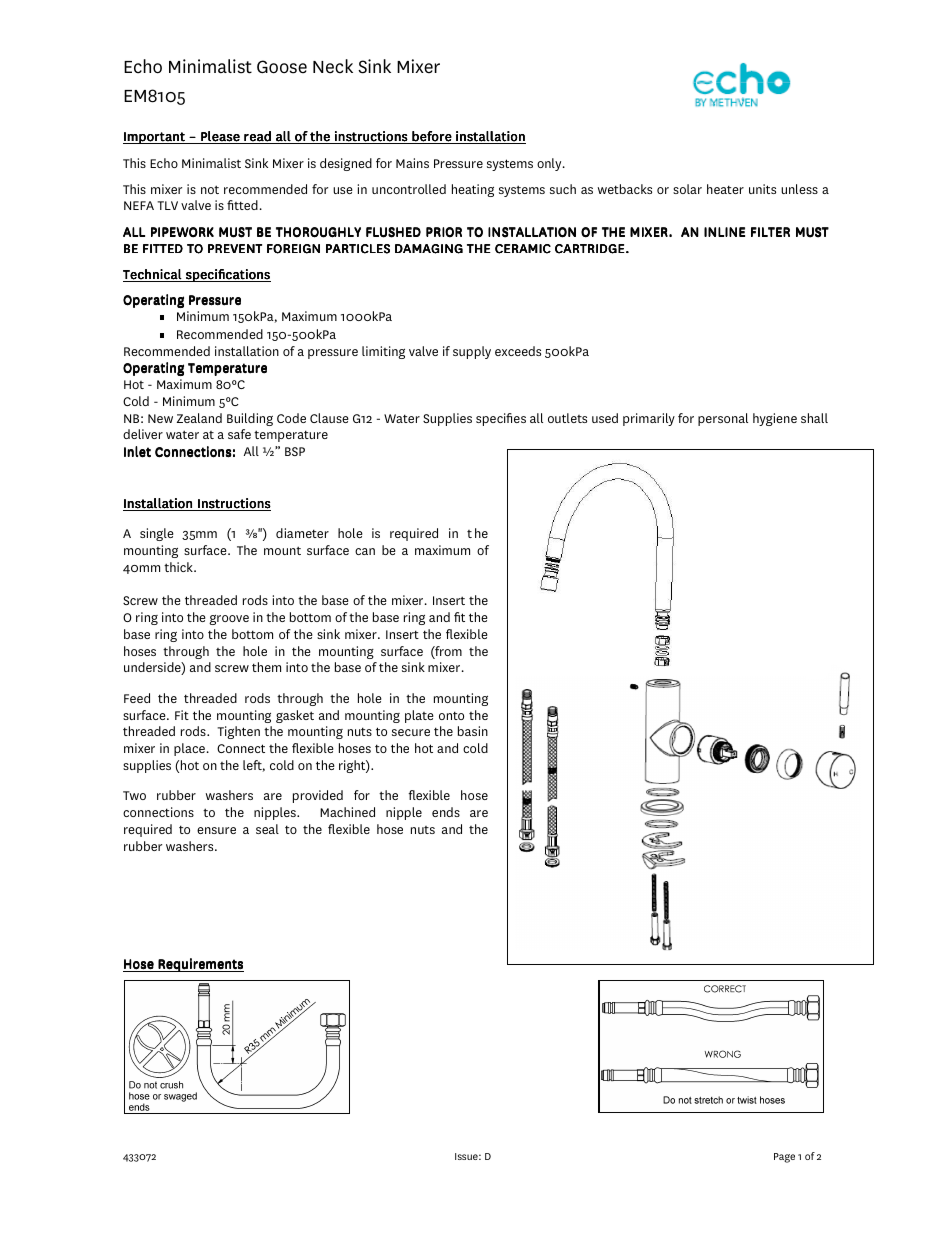  What do you see at coordinates (432, 137) in the screenshot?
I see `before` at bounding box center [432, 137].
